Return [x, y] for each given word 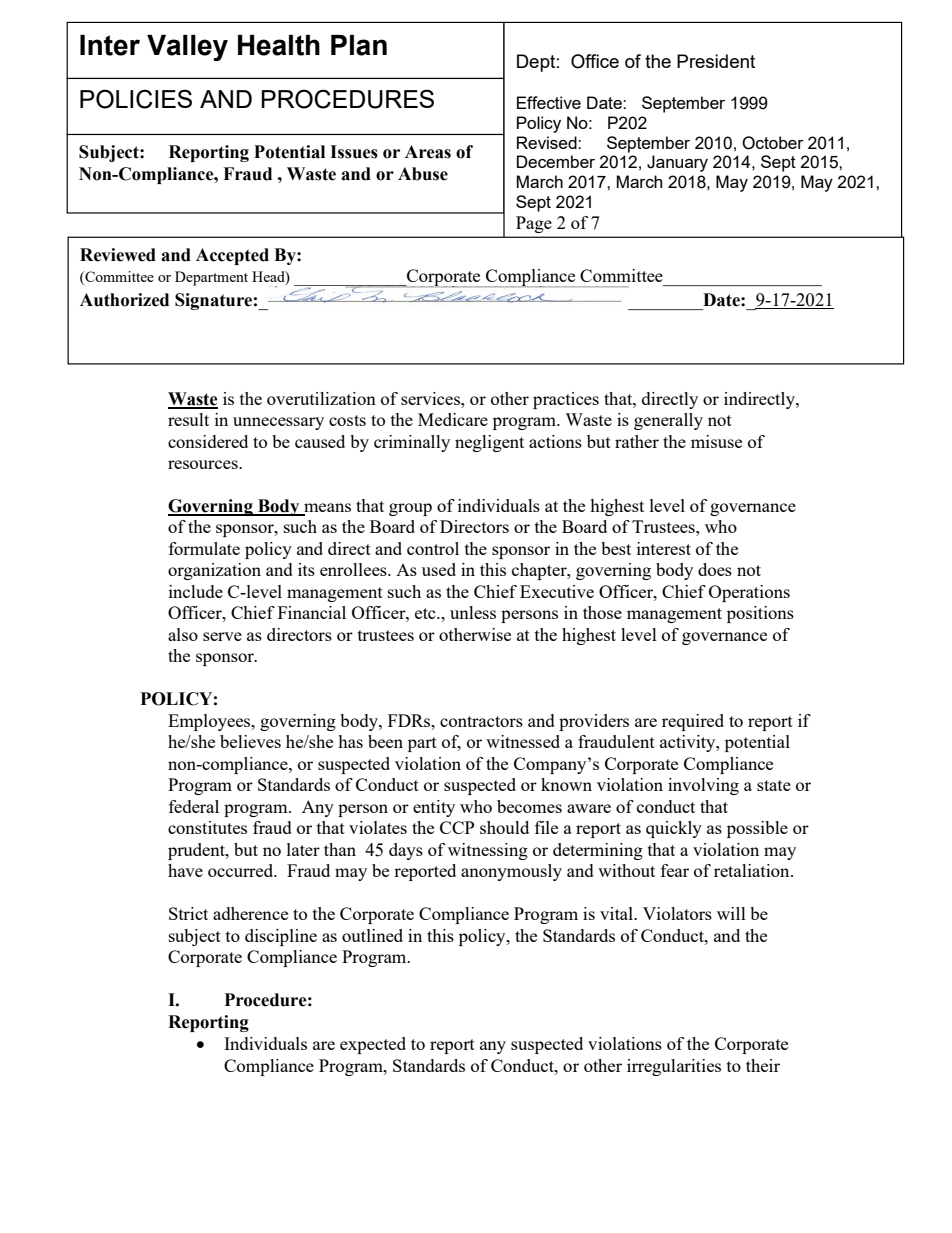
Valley [187, 48]
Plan [359, 45]
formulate [204, 548]
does [715, 569]
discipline [281, 937]
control [433, 548]
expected [373, 1045]
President [716, 61]
